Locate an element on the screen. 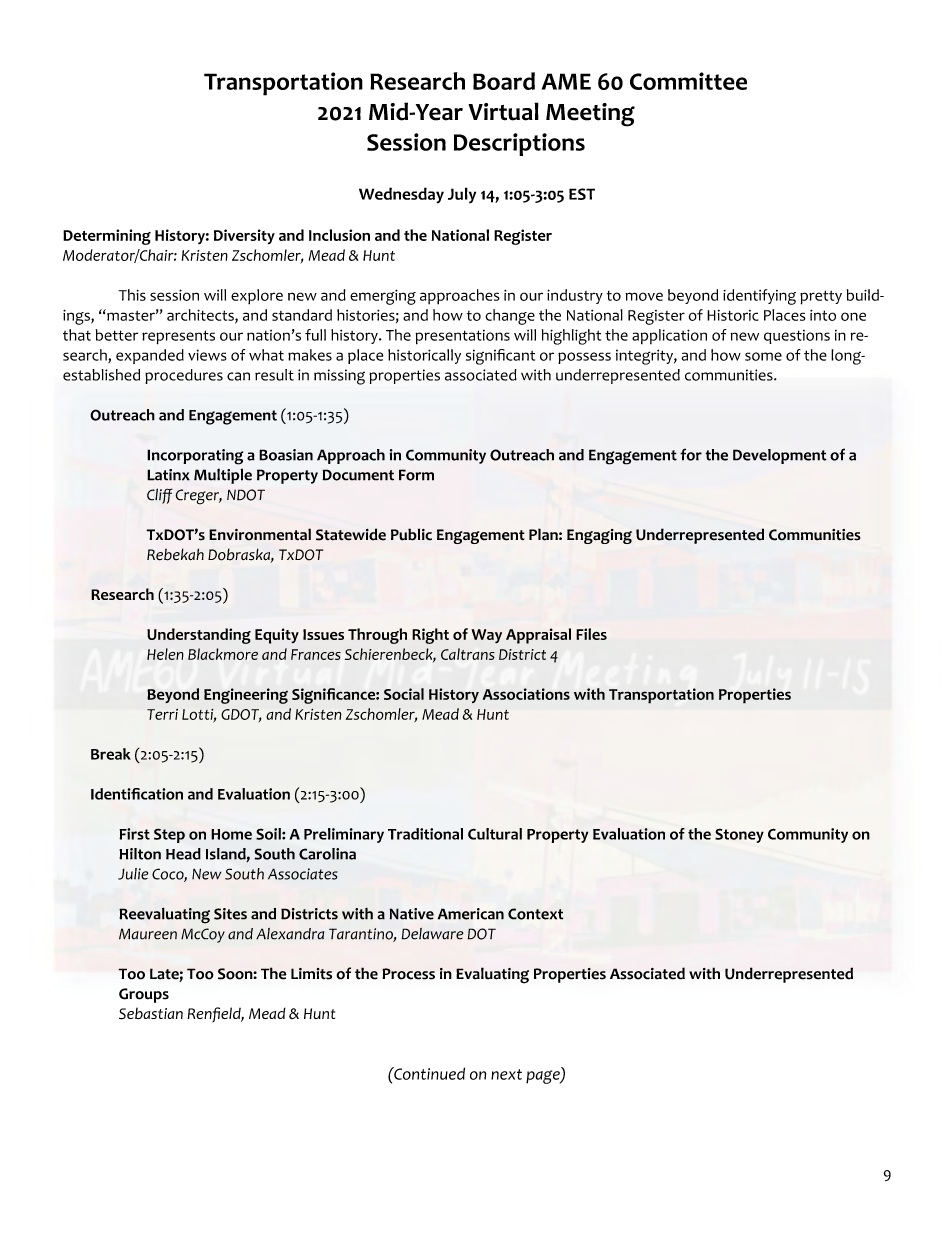 This screenshot has height=1233, width=952. Stoney is located at coordinates (739, 835).
